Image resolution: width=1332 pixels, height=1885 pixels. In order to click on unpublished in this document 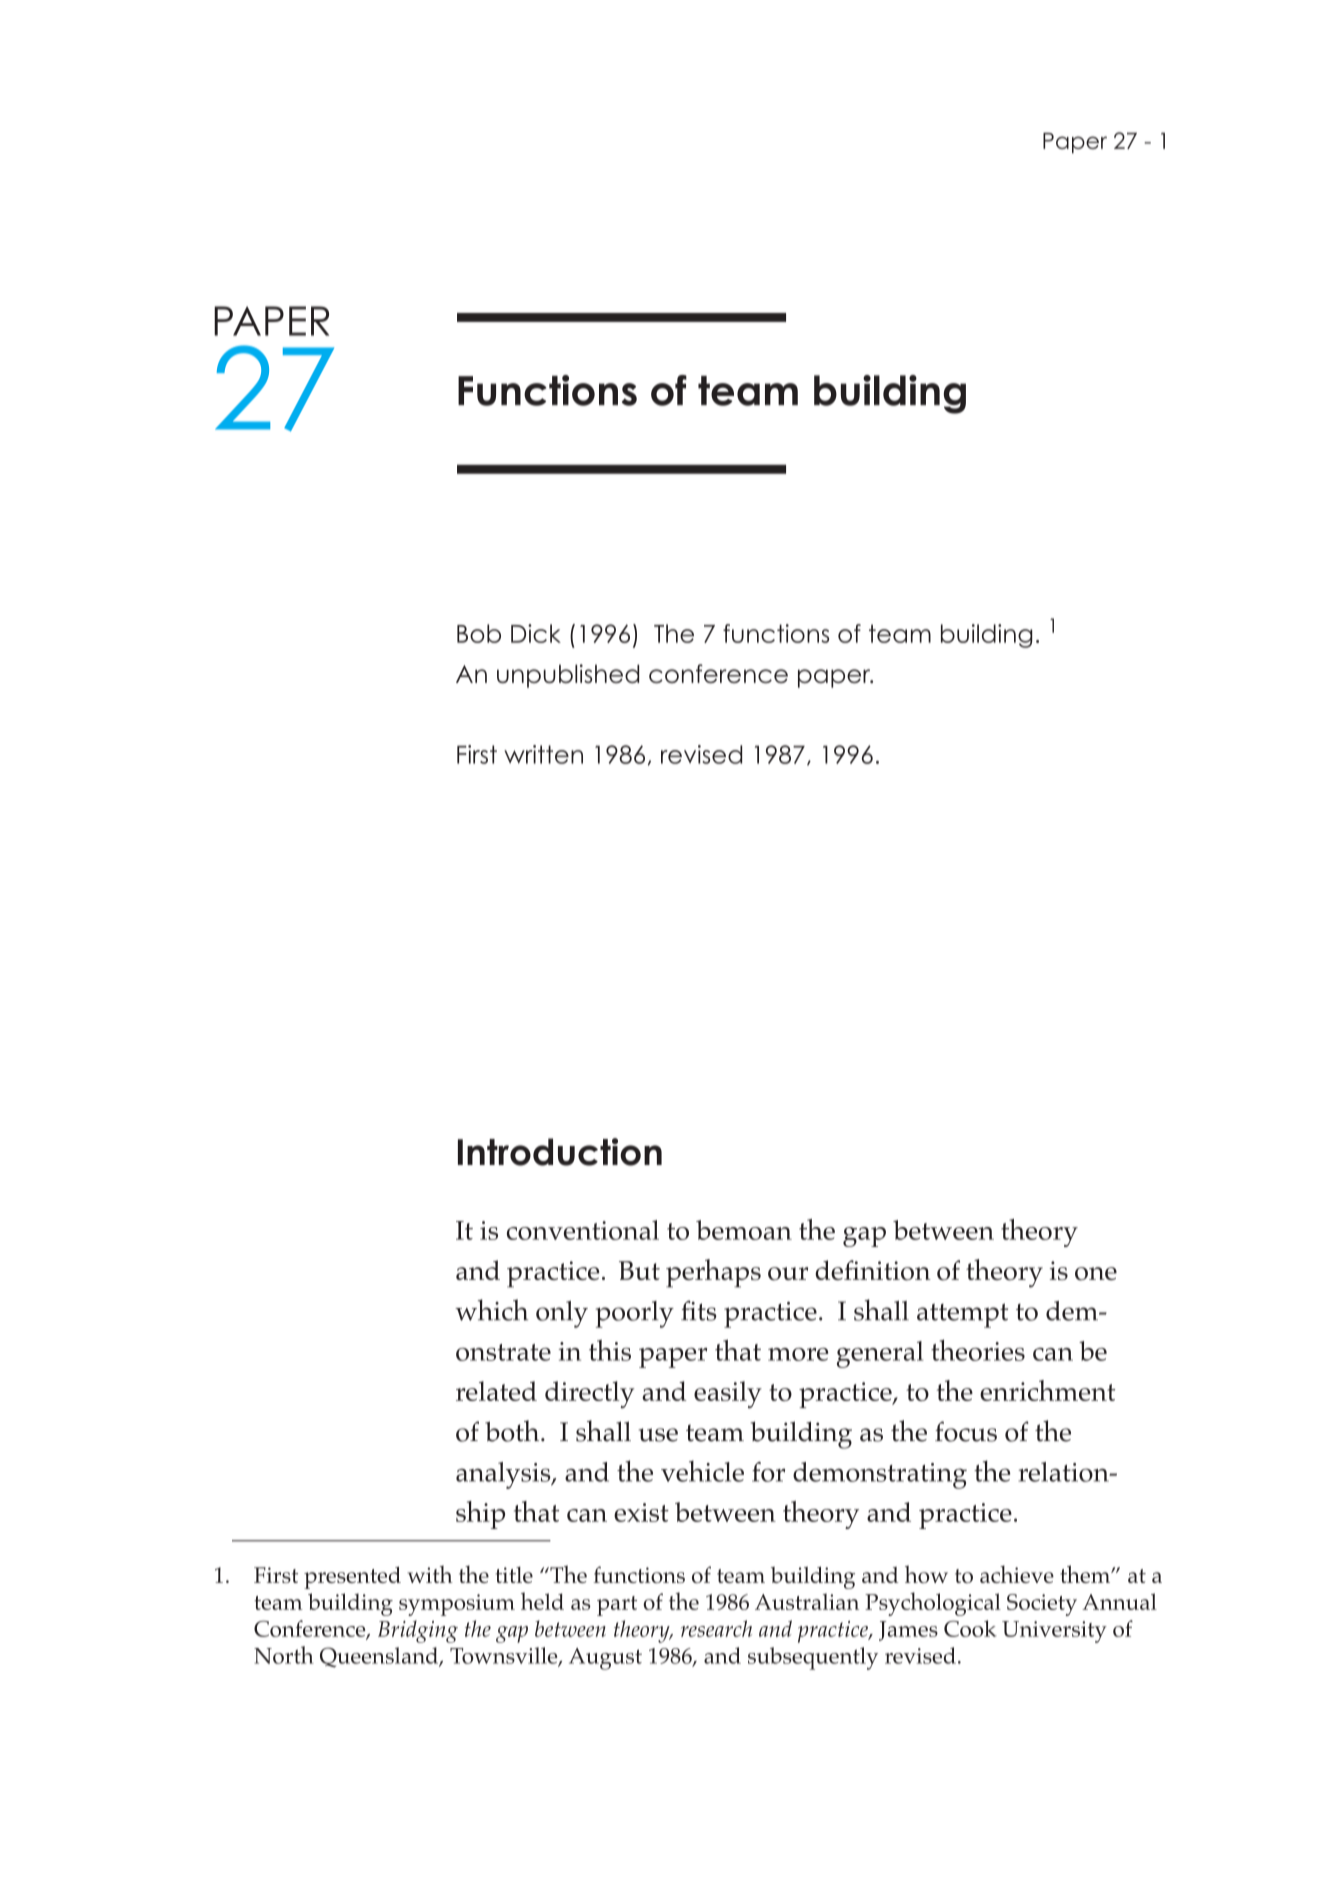, I will do `click(568, 676)`.
